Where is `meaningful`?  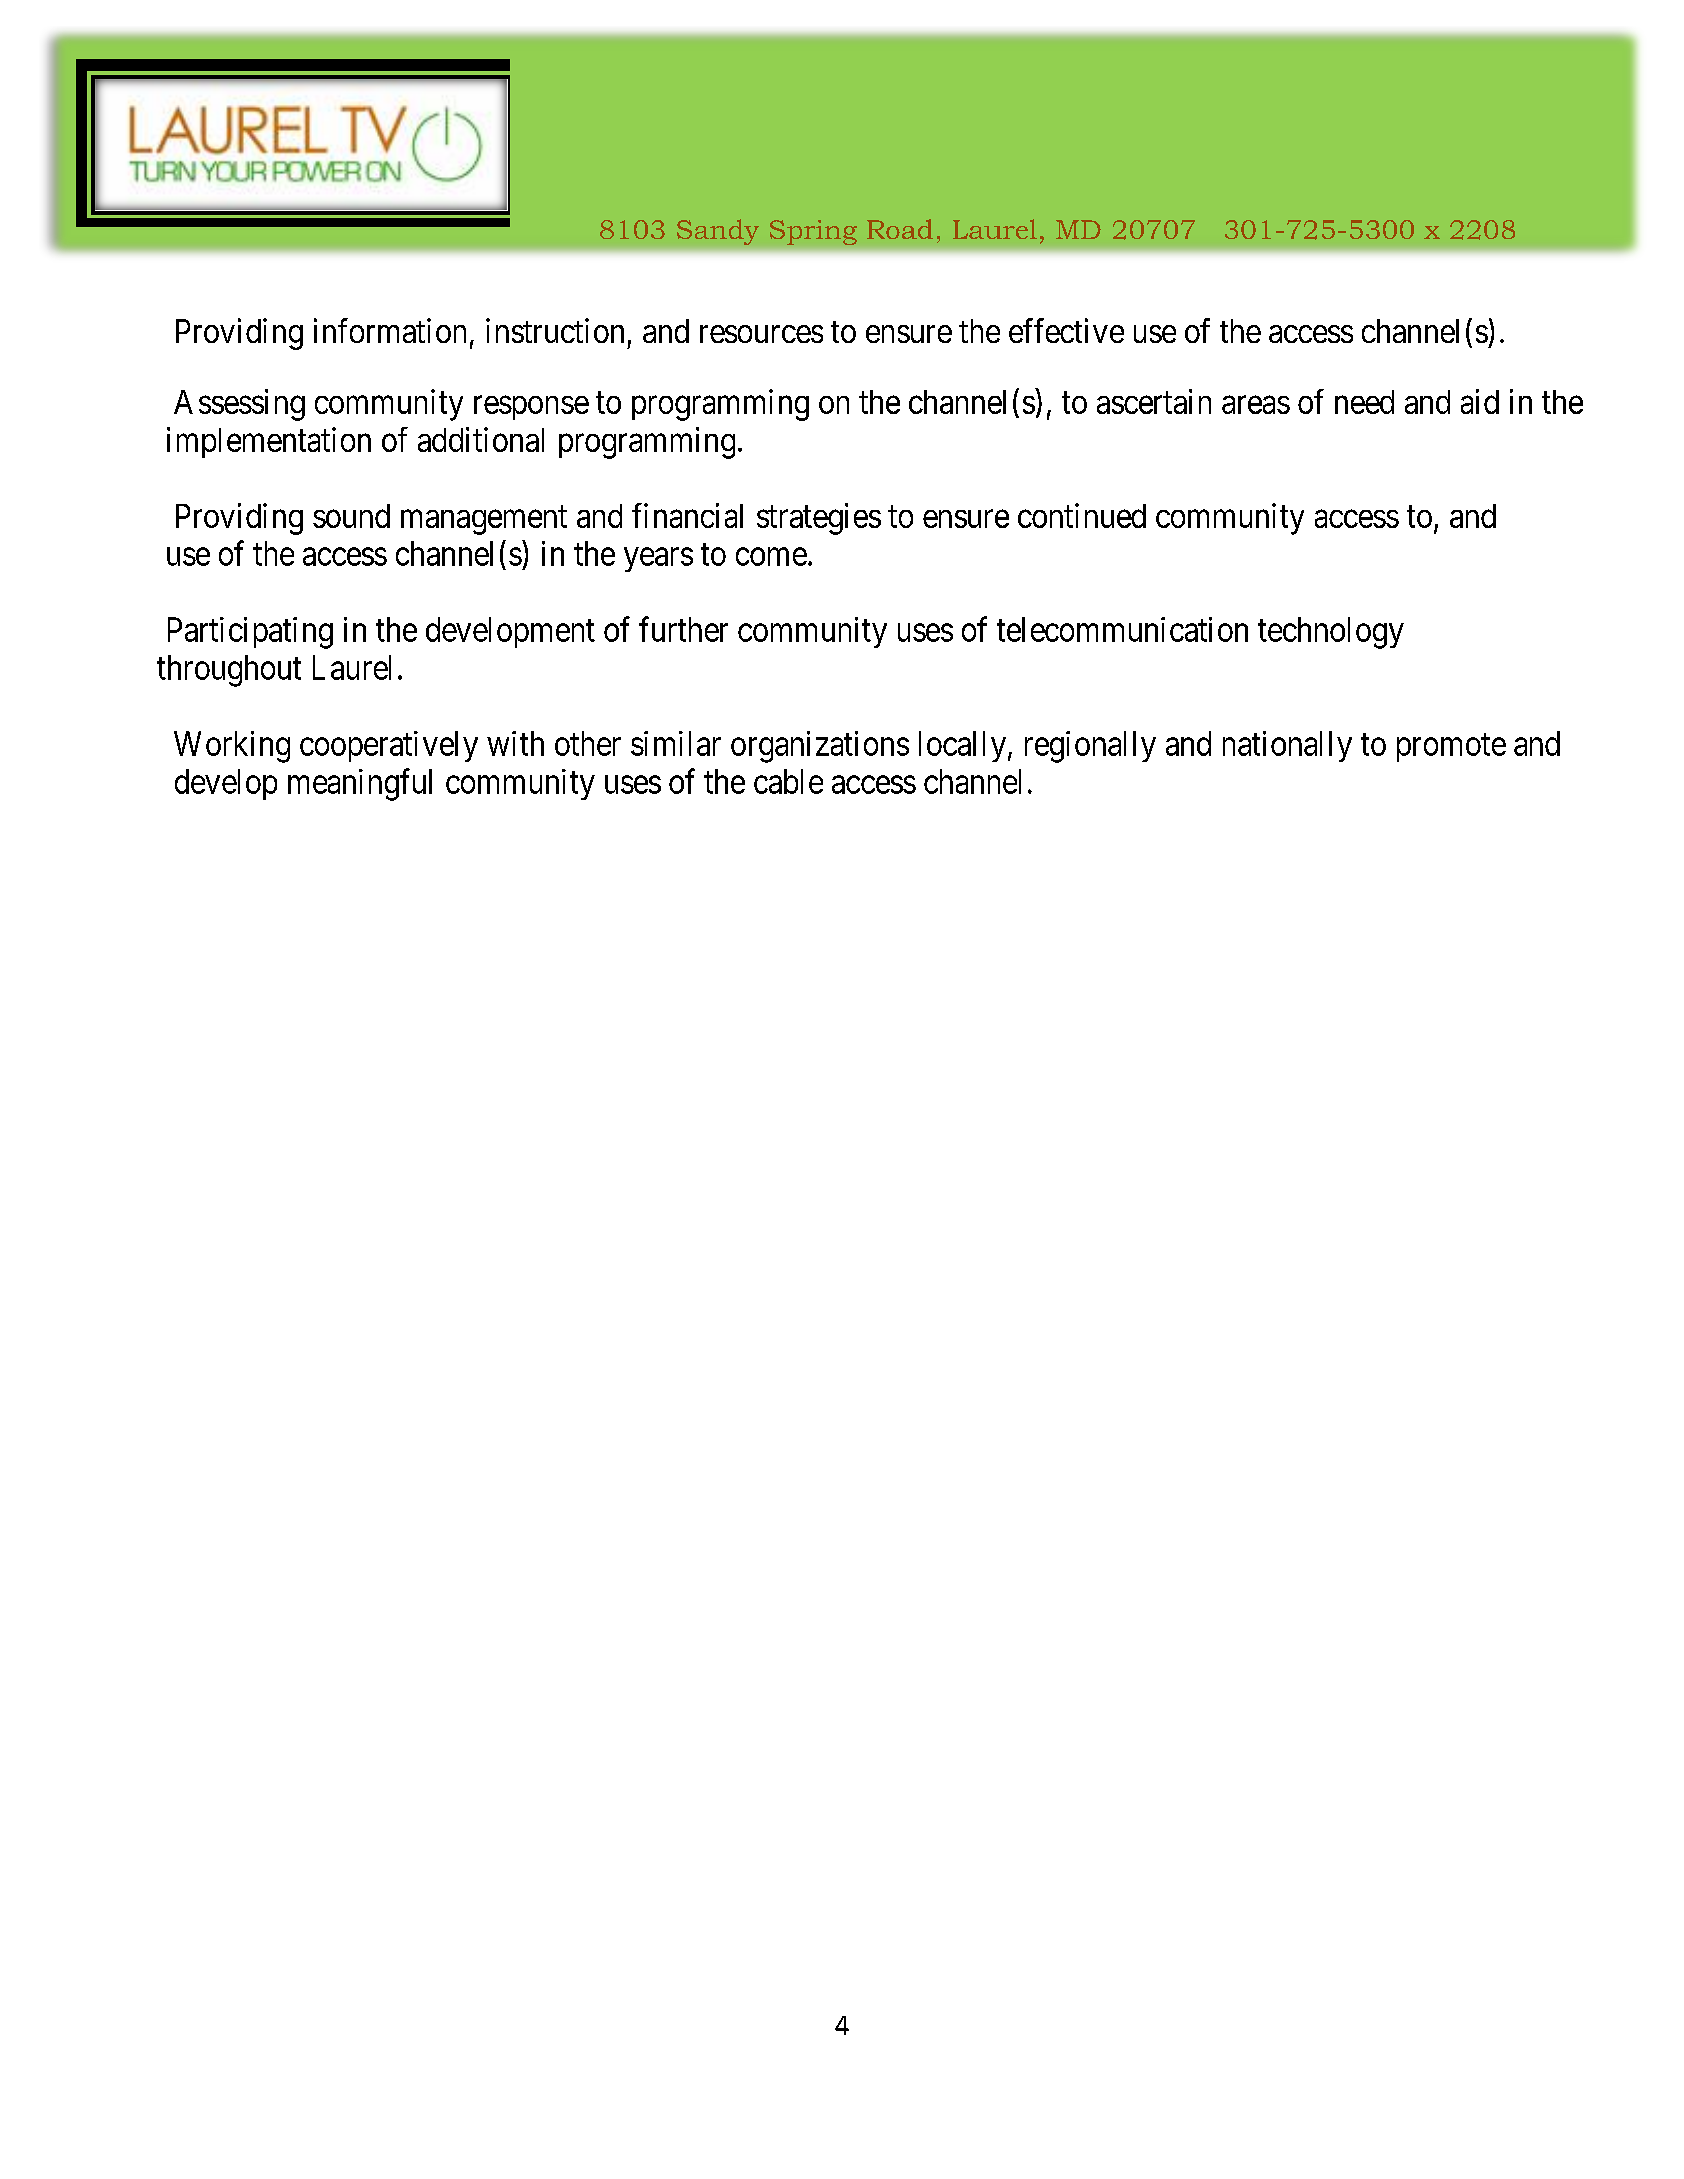 meaningful is located at coordinates (360, 784).
